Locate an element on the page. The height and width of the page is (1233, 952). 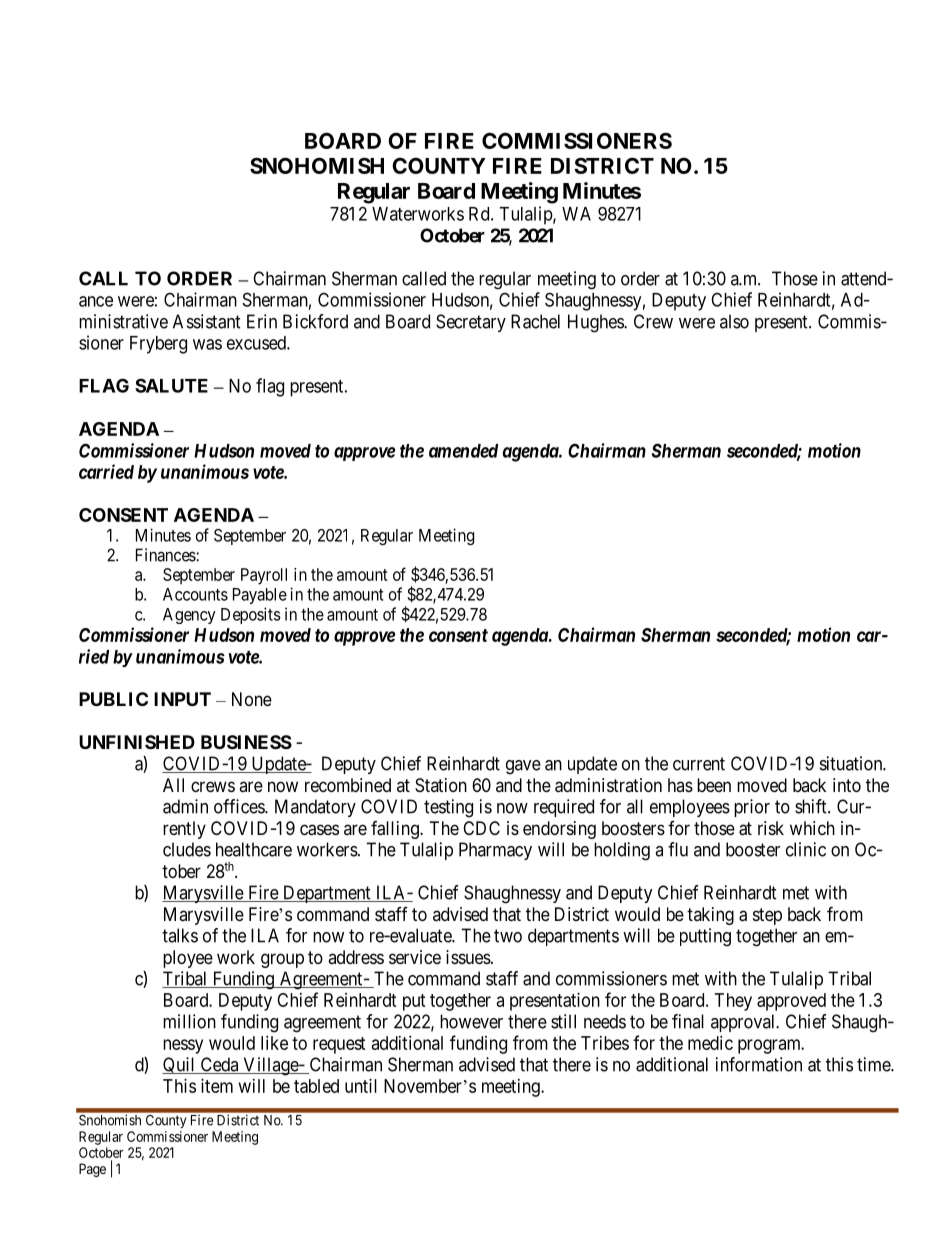
step is located at coordinates (767, 916).
